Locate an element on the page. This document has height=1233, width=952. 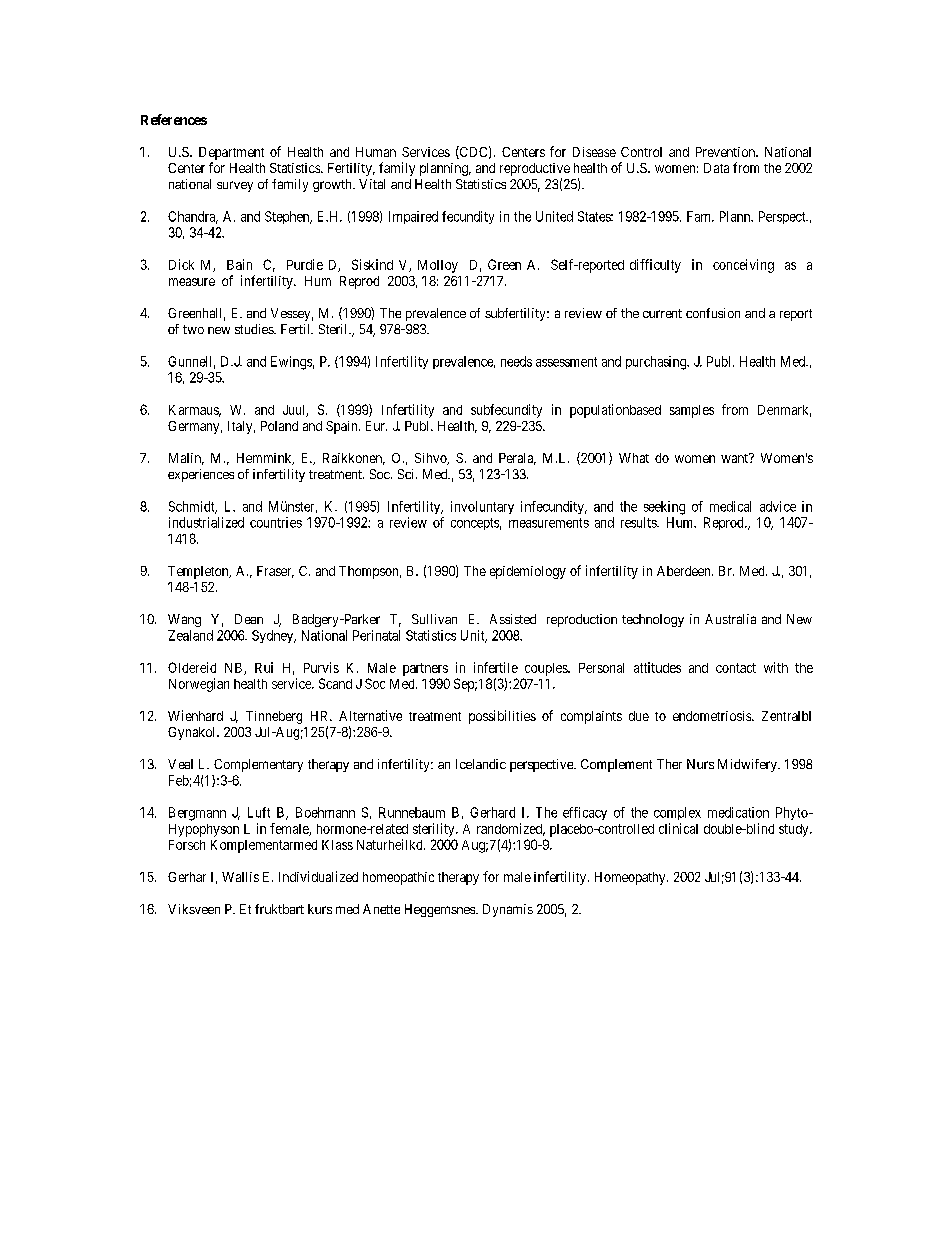
survey is located at coordinates (235, 186).
